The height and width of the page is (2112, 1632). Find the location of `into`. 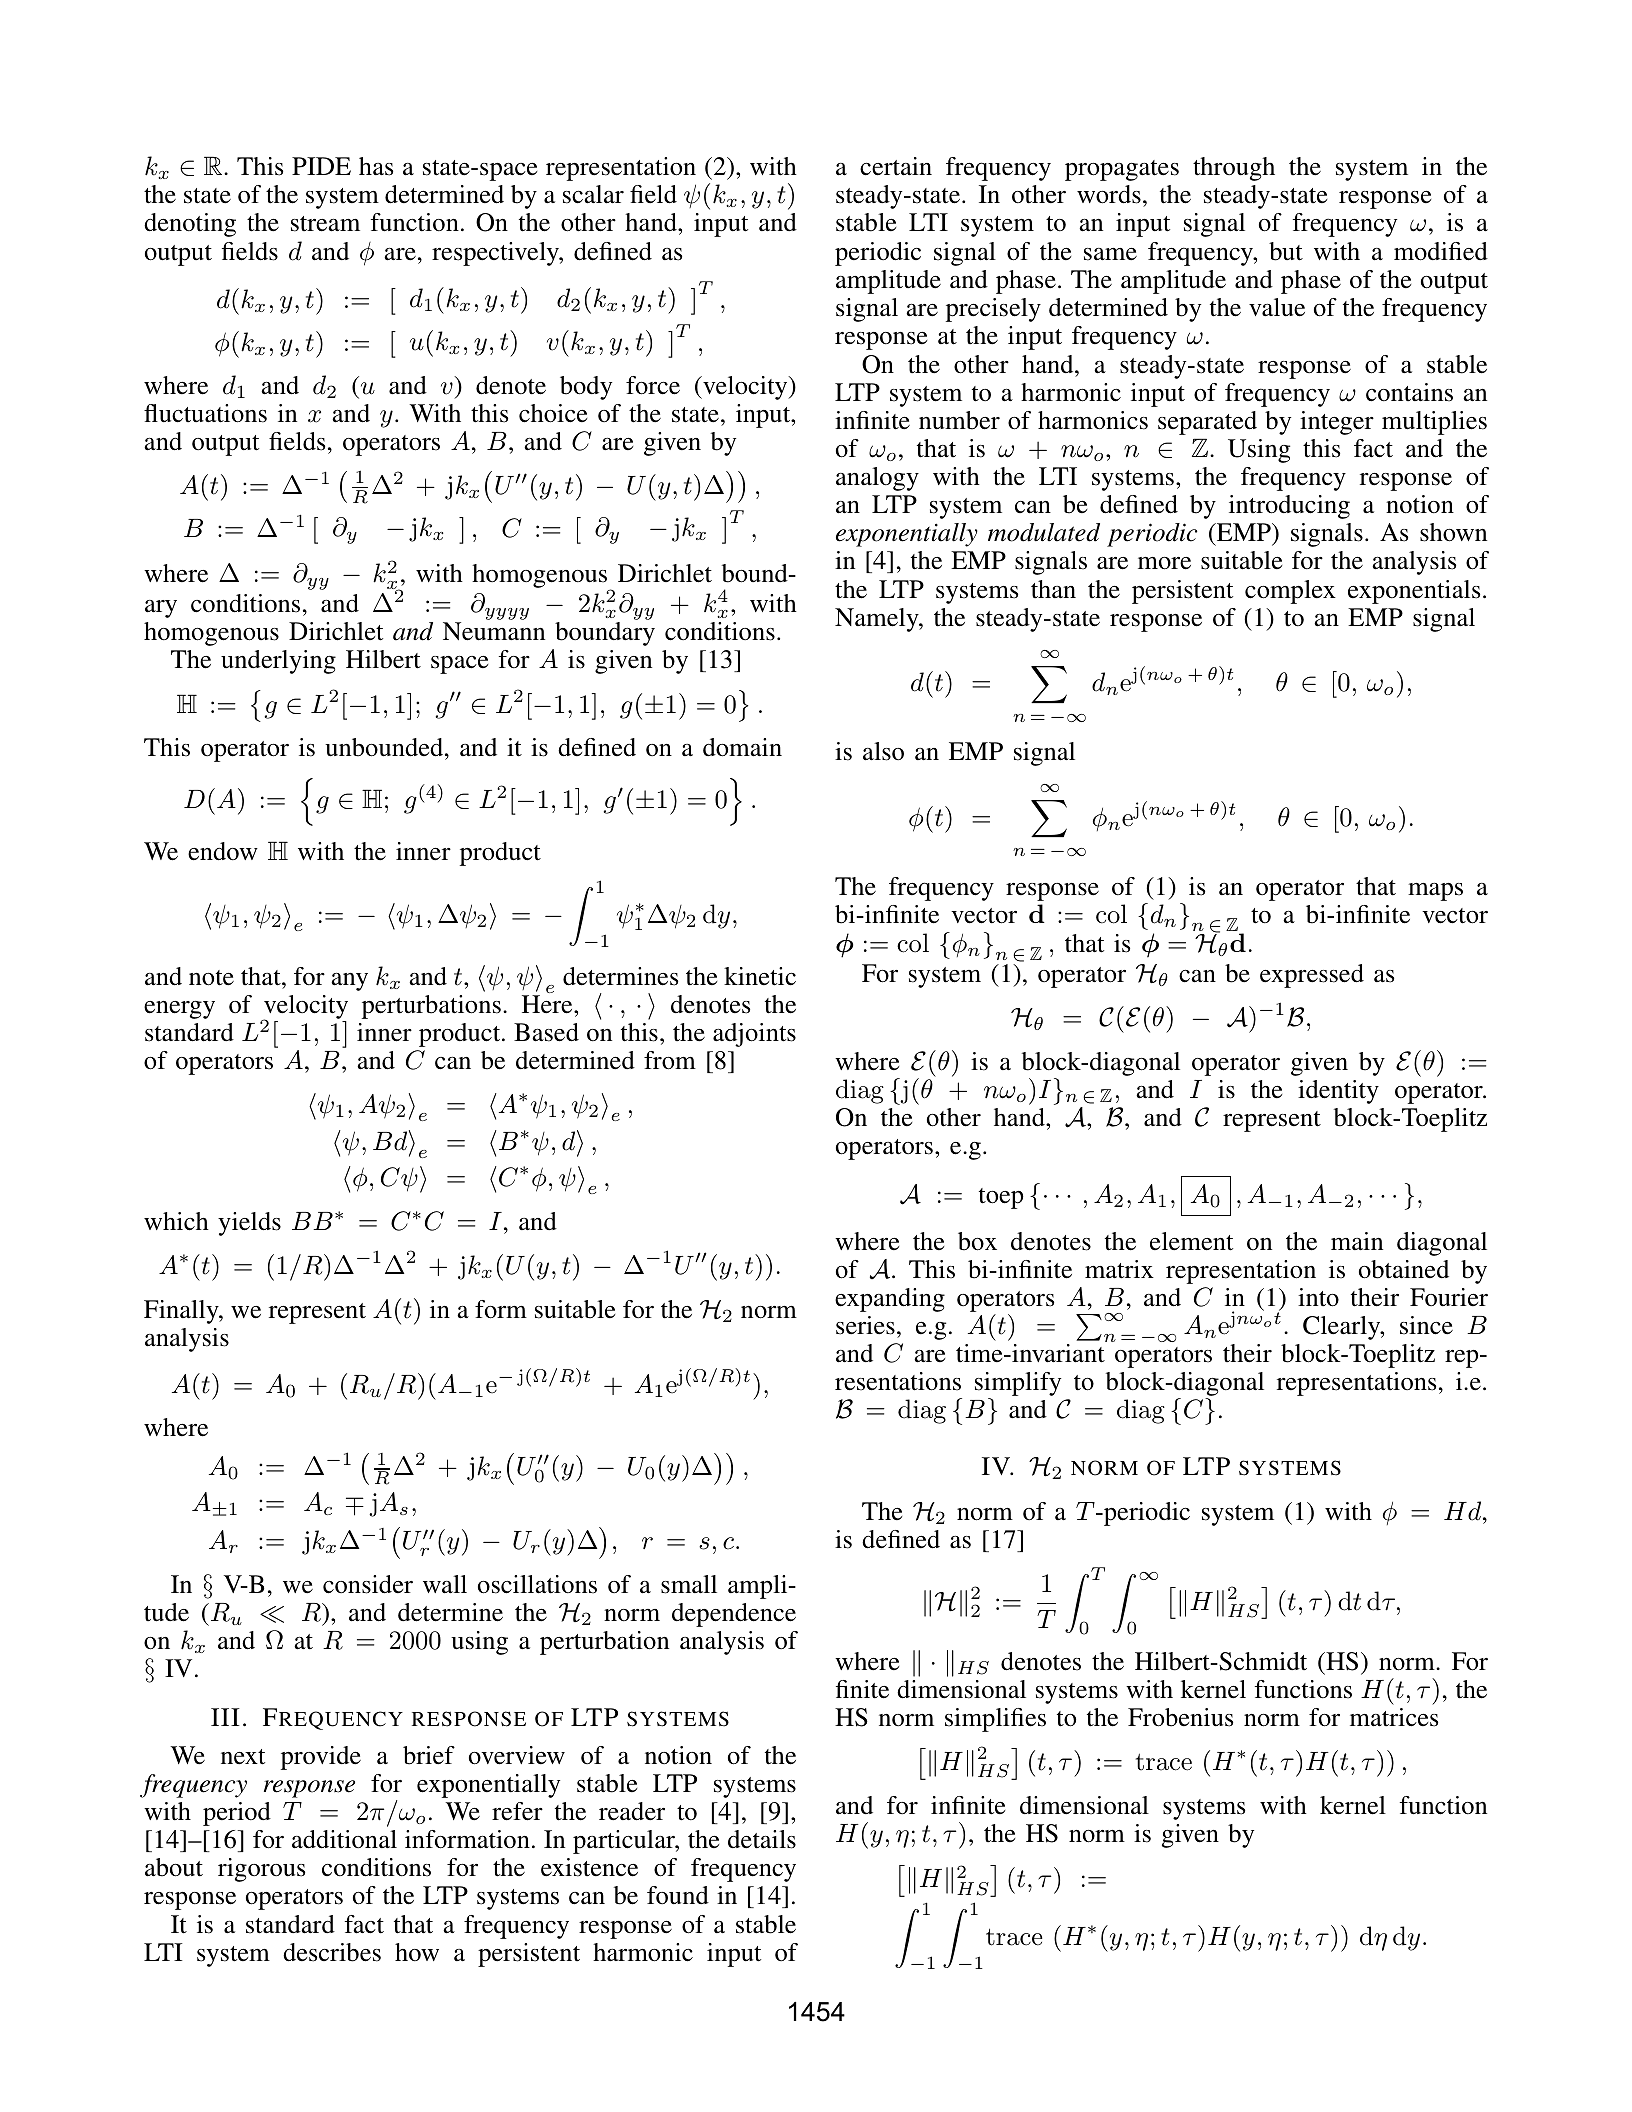

into is located at coordinates (1318, 1297).
